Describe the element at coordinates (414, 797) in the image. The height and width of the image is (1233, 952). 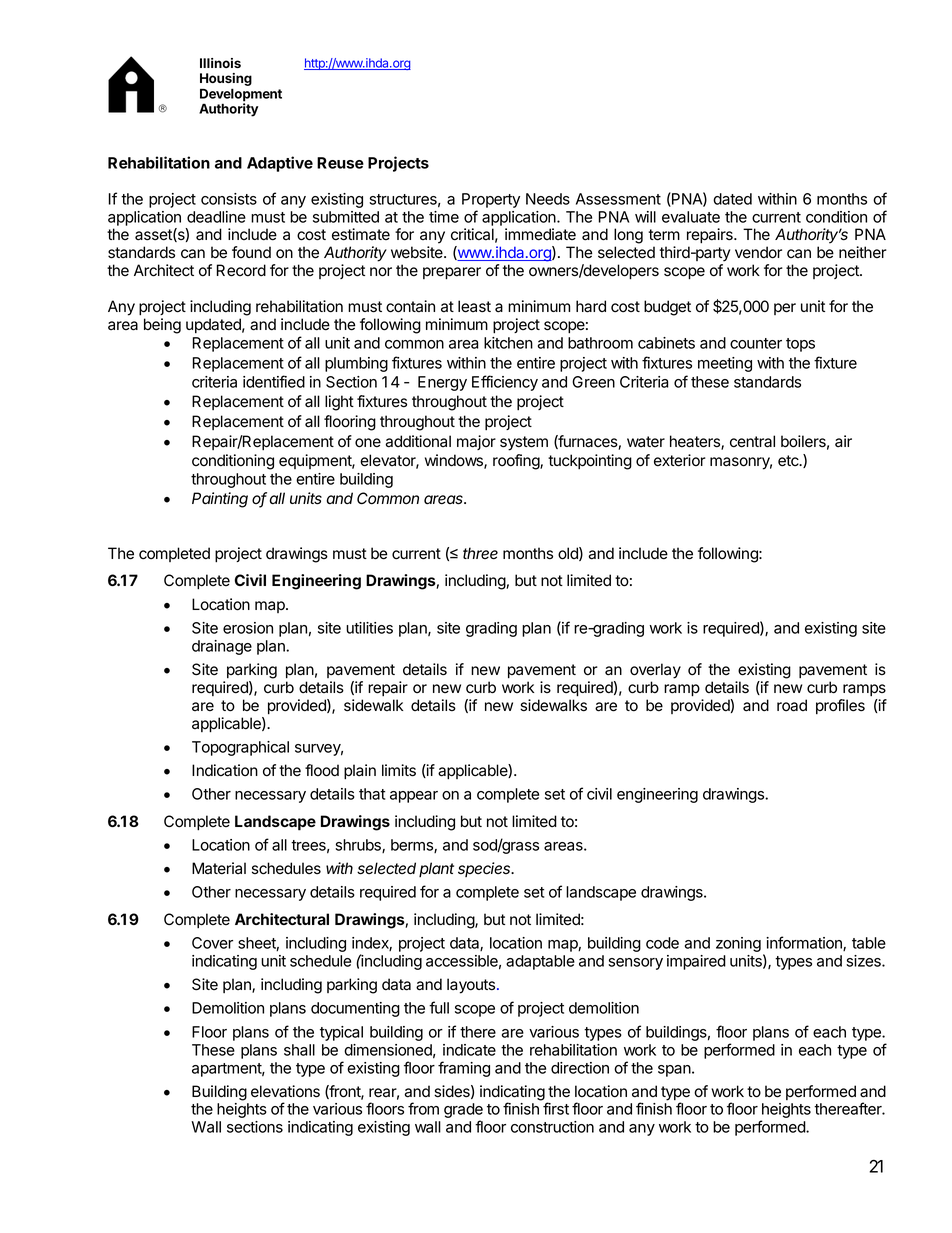
I see `appear` at that location.
